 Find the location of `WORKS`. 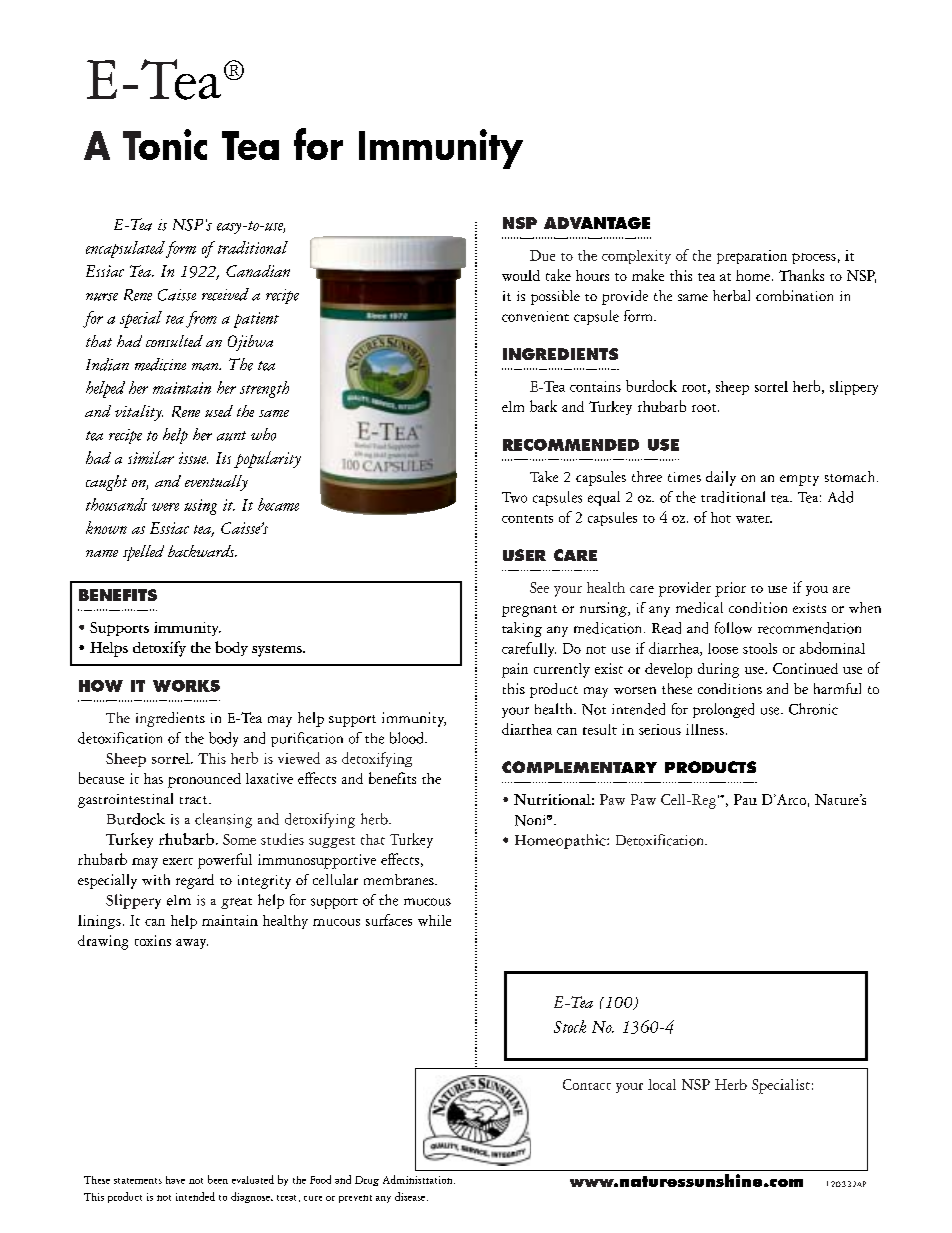

WORKS is located at coordinates (186, 686).
